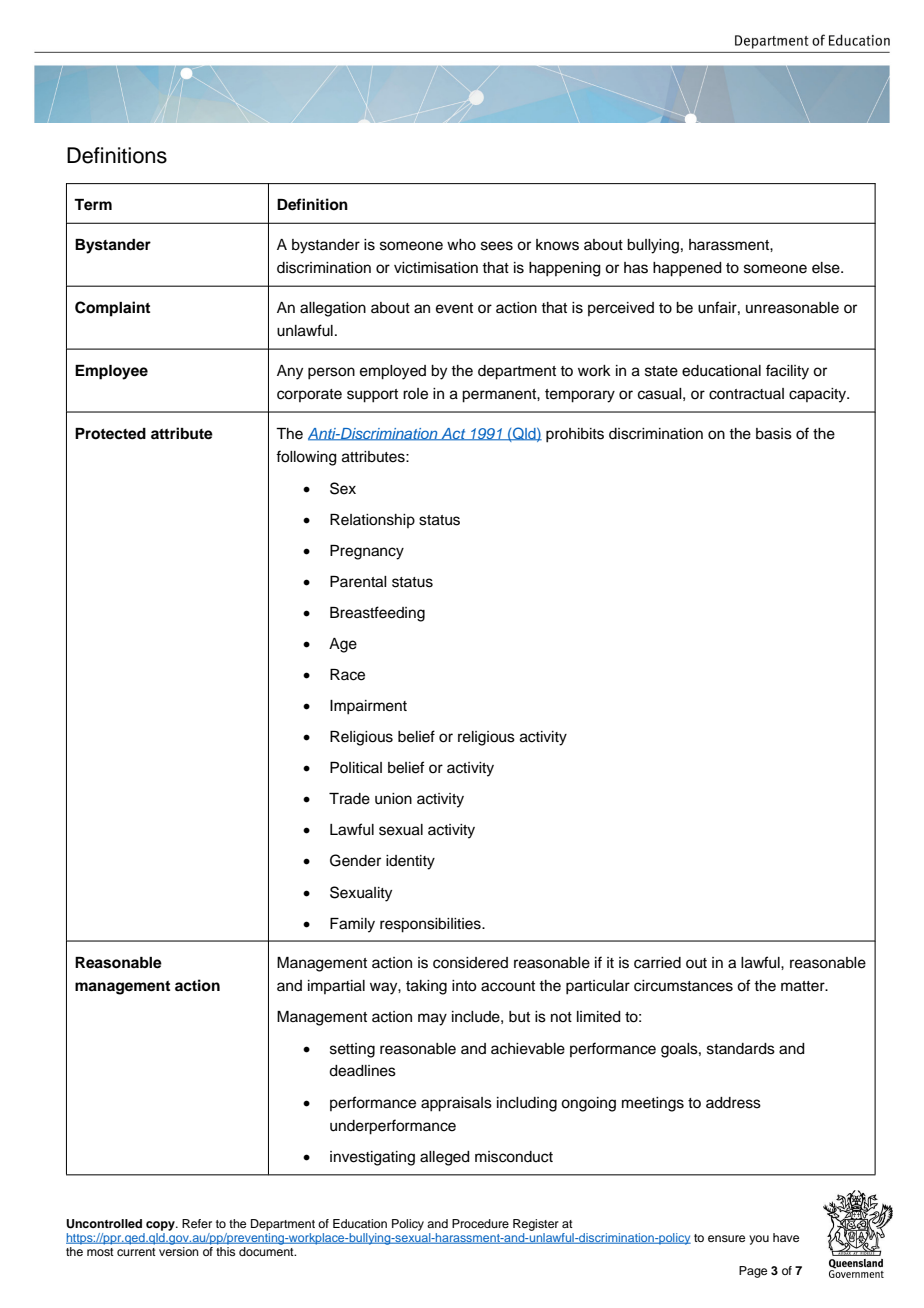  What do you see at coordinates (461, 245) in the image?
I see `who` at bounding box center [461, 245].
